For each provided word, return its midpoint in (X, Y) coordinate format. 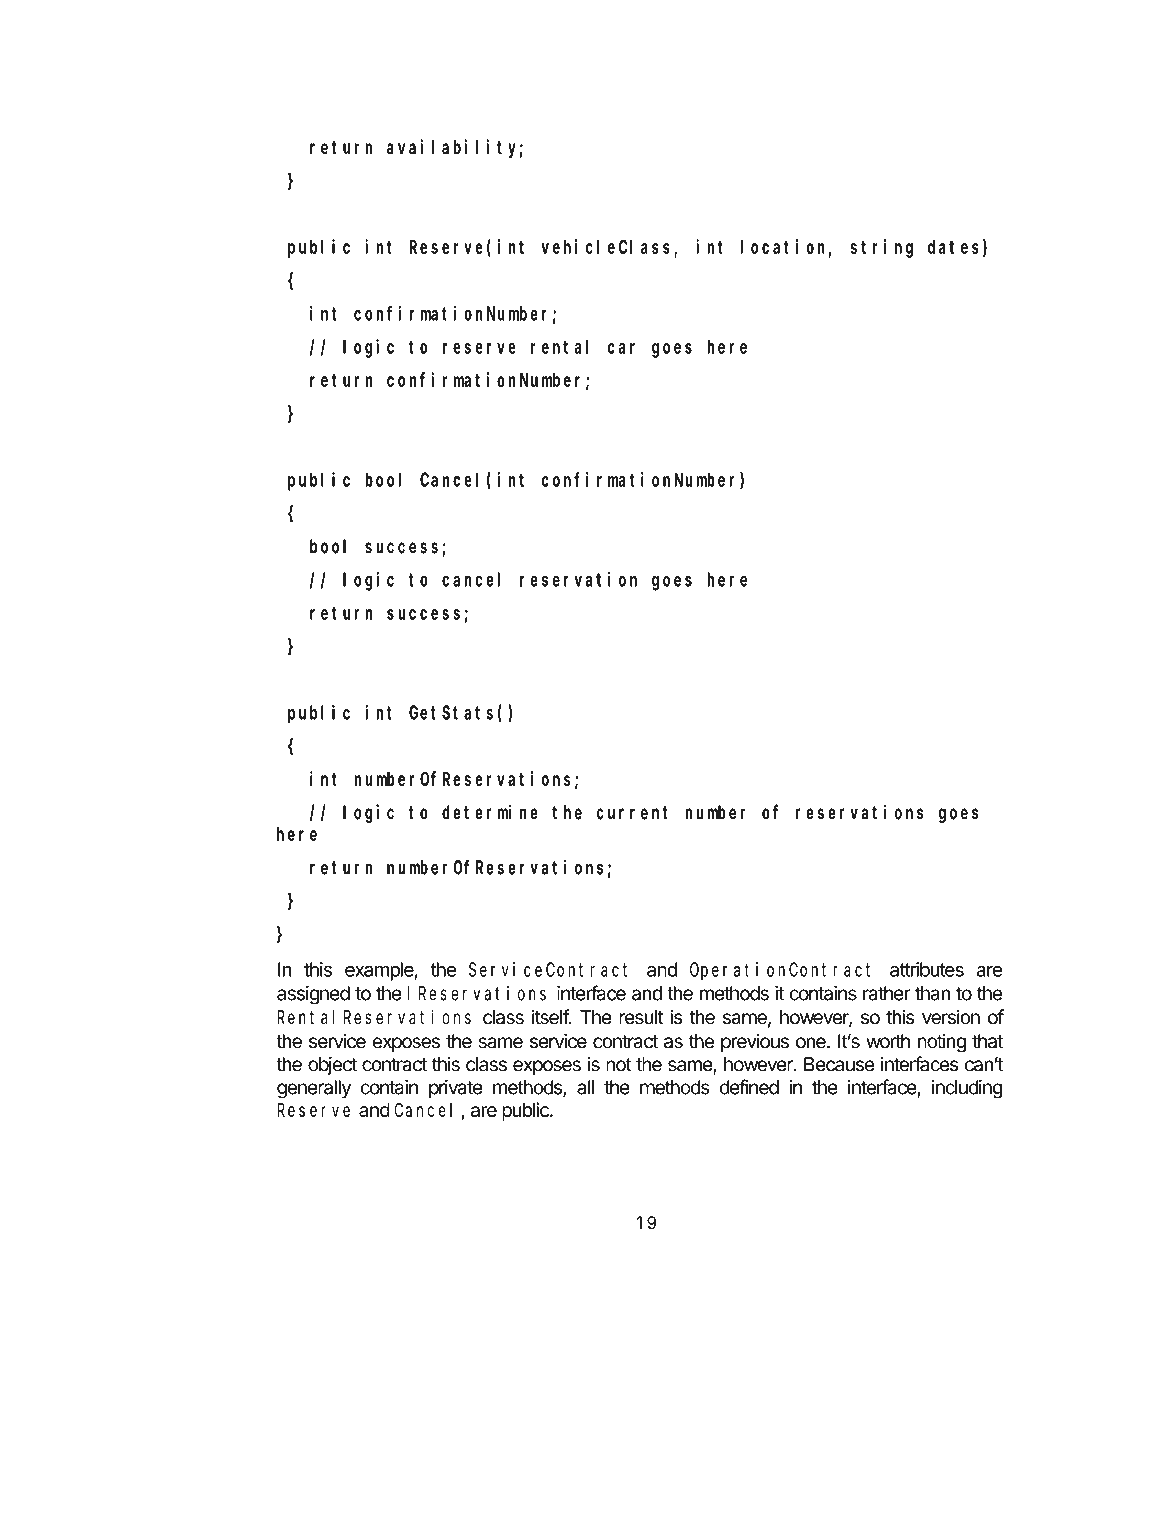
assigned (313, 995)
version (951, 1017)
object (332, 1065)
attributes (927, 969)
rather (887, 993)
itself (551, 1017)
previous (755, 1043)
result (641, 1017)
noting (942, 1043)
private (456, 1088)
